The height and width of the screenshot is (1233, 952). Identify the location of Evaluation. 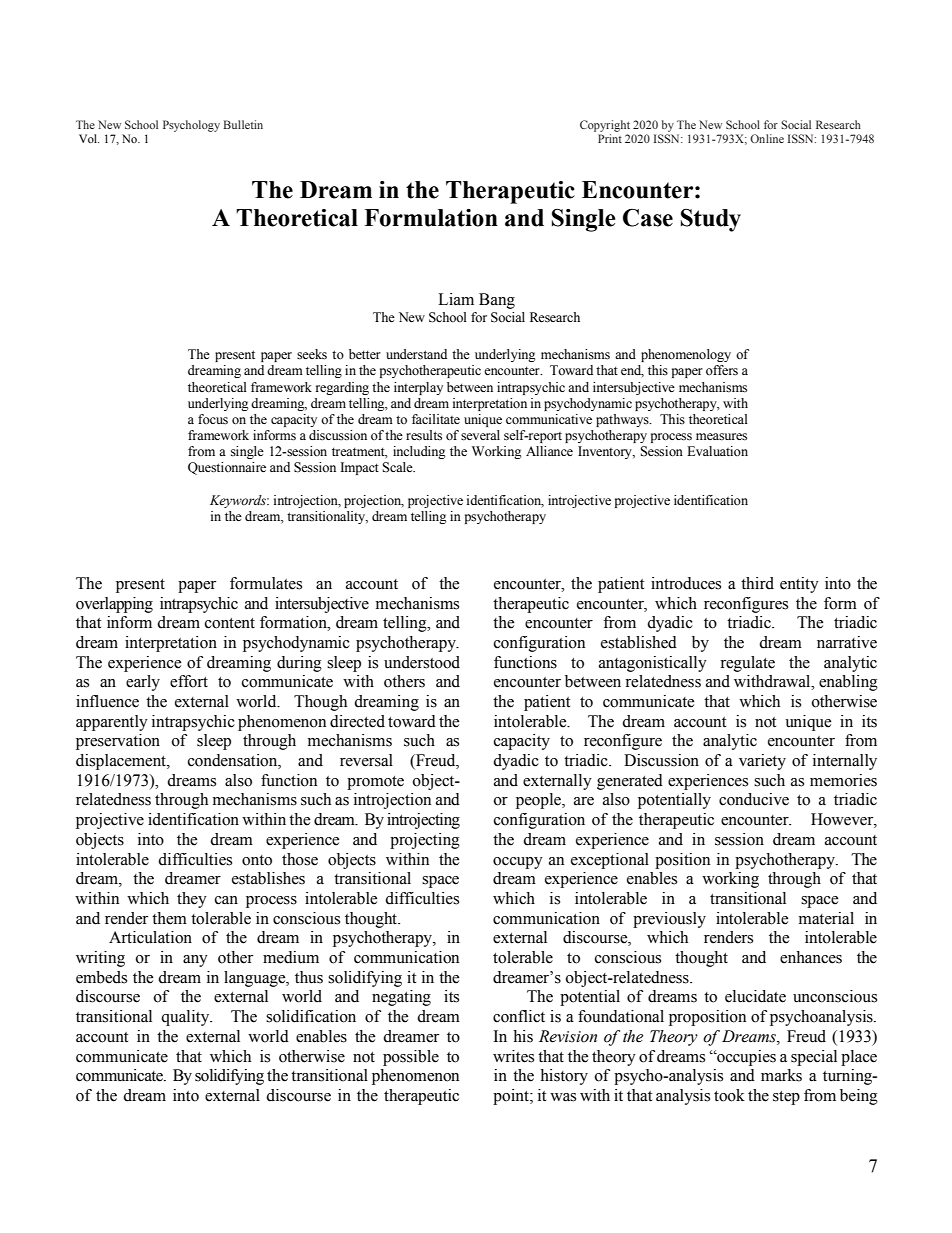
(717, 451).
